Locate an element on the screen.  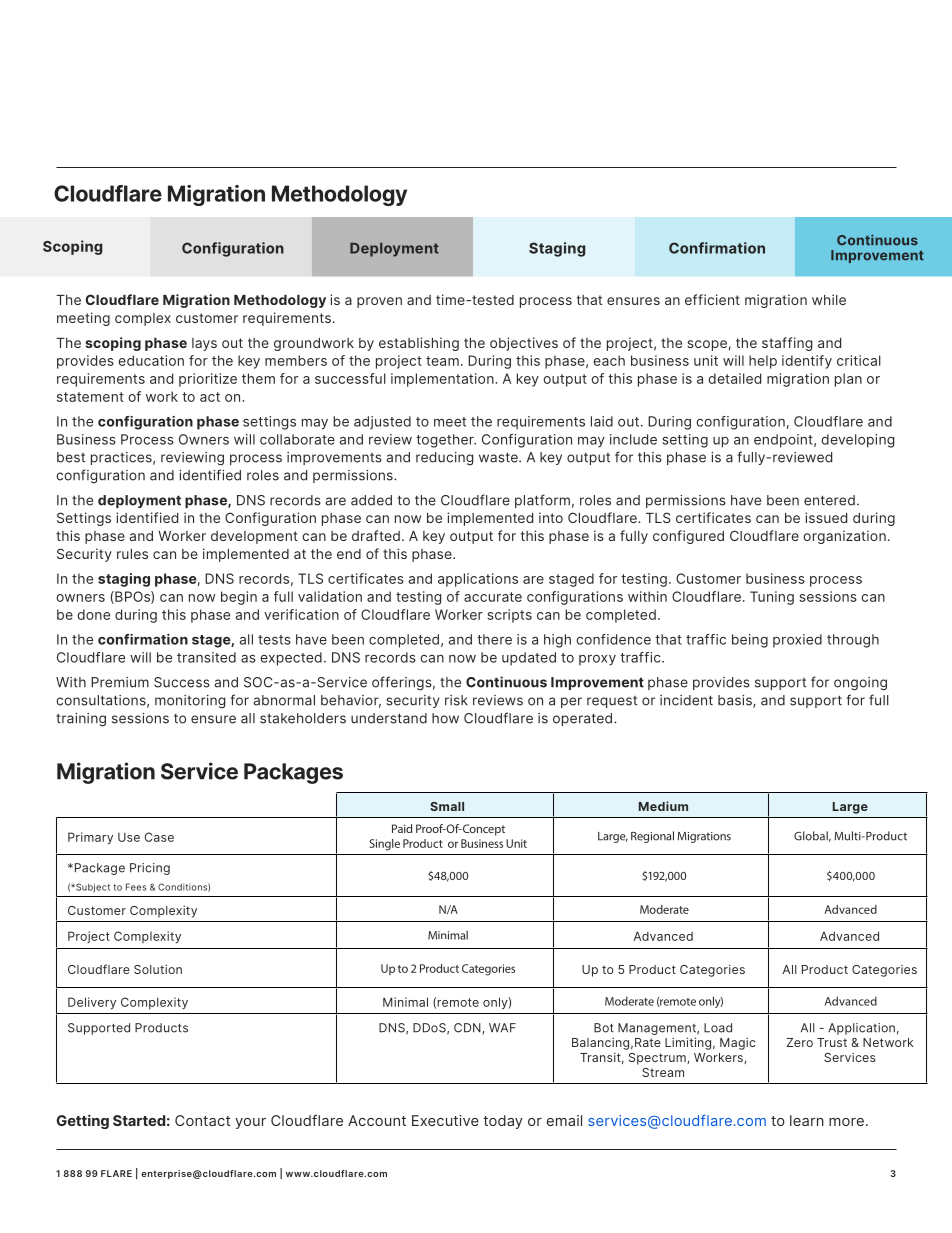
Regional is located at coordinates (652, 837).
